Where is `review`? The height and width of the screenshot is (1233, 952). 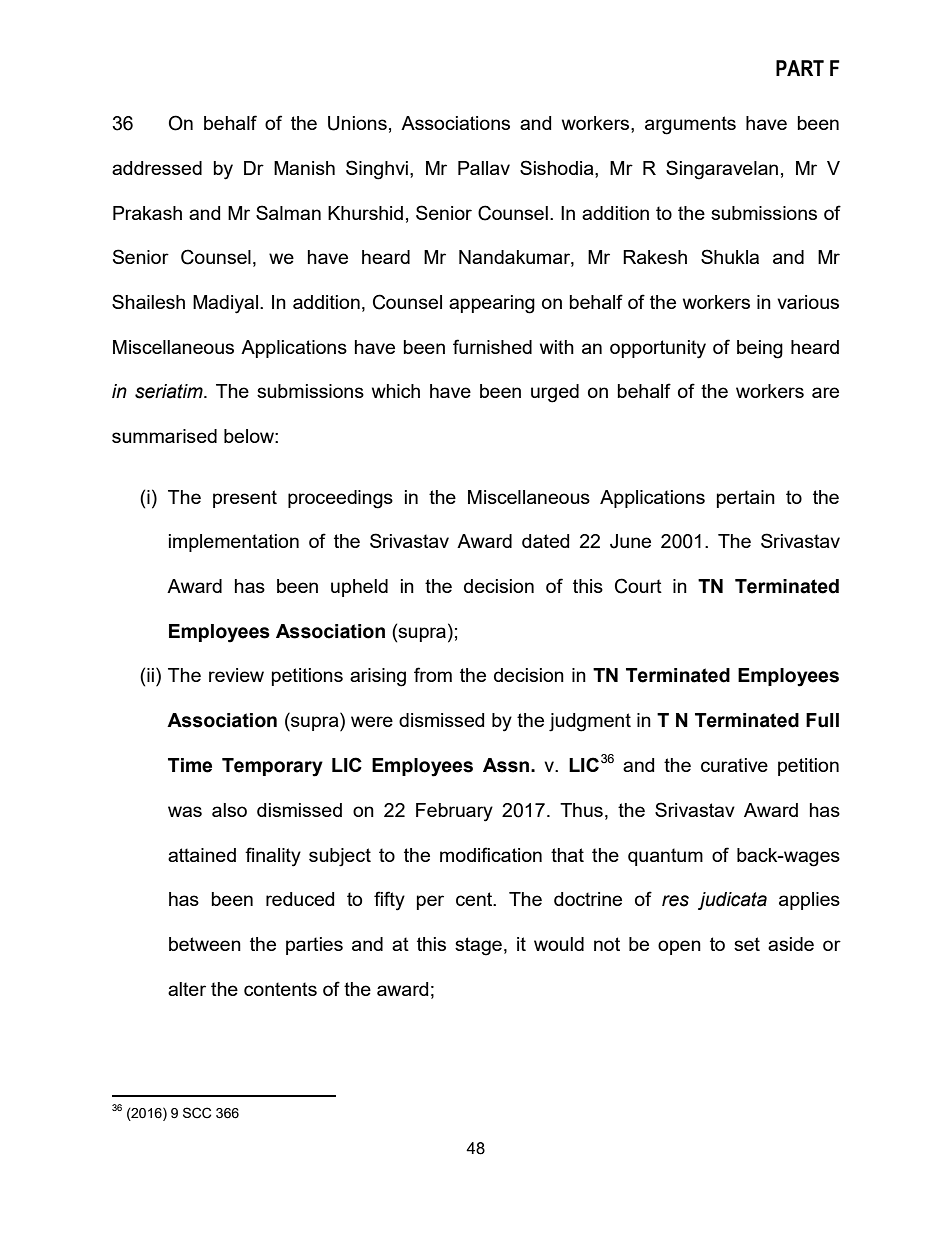
review is located at coordinates (236, 675).
